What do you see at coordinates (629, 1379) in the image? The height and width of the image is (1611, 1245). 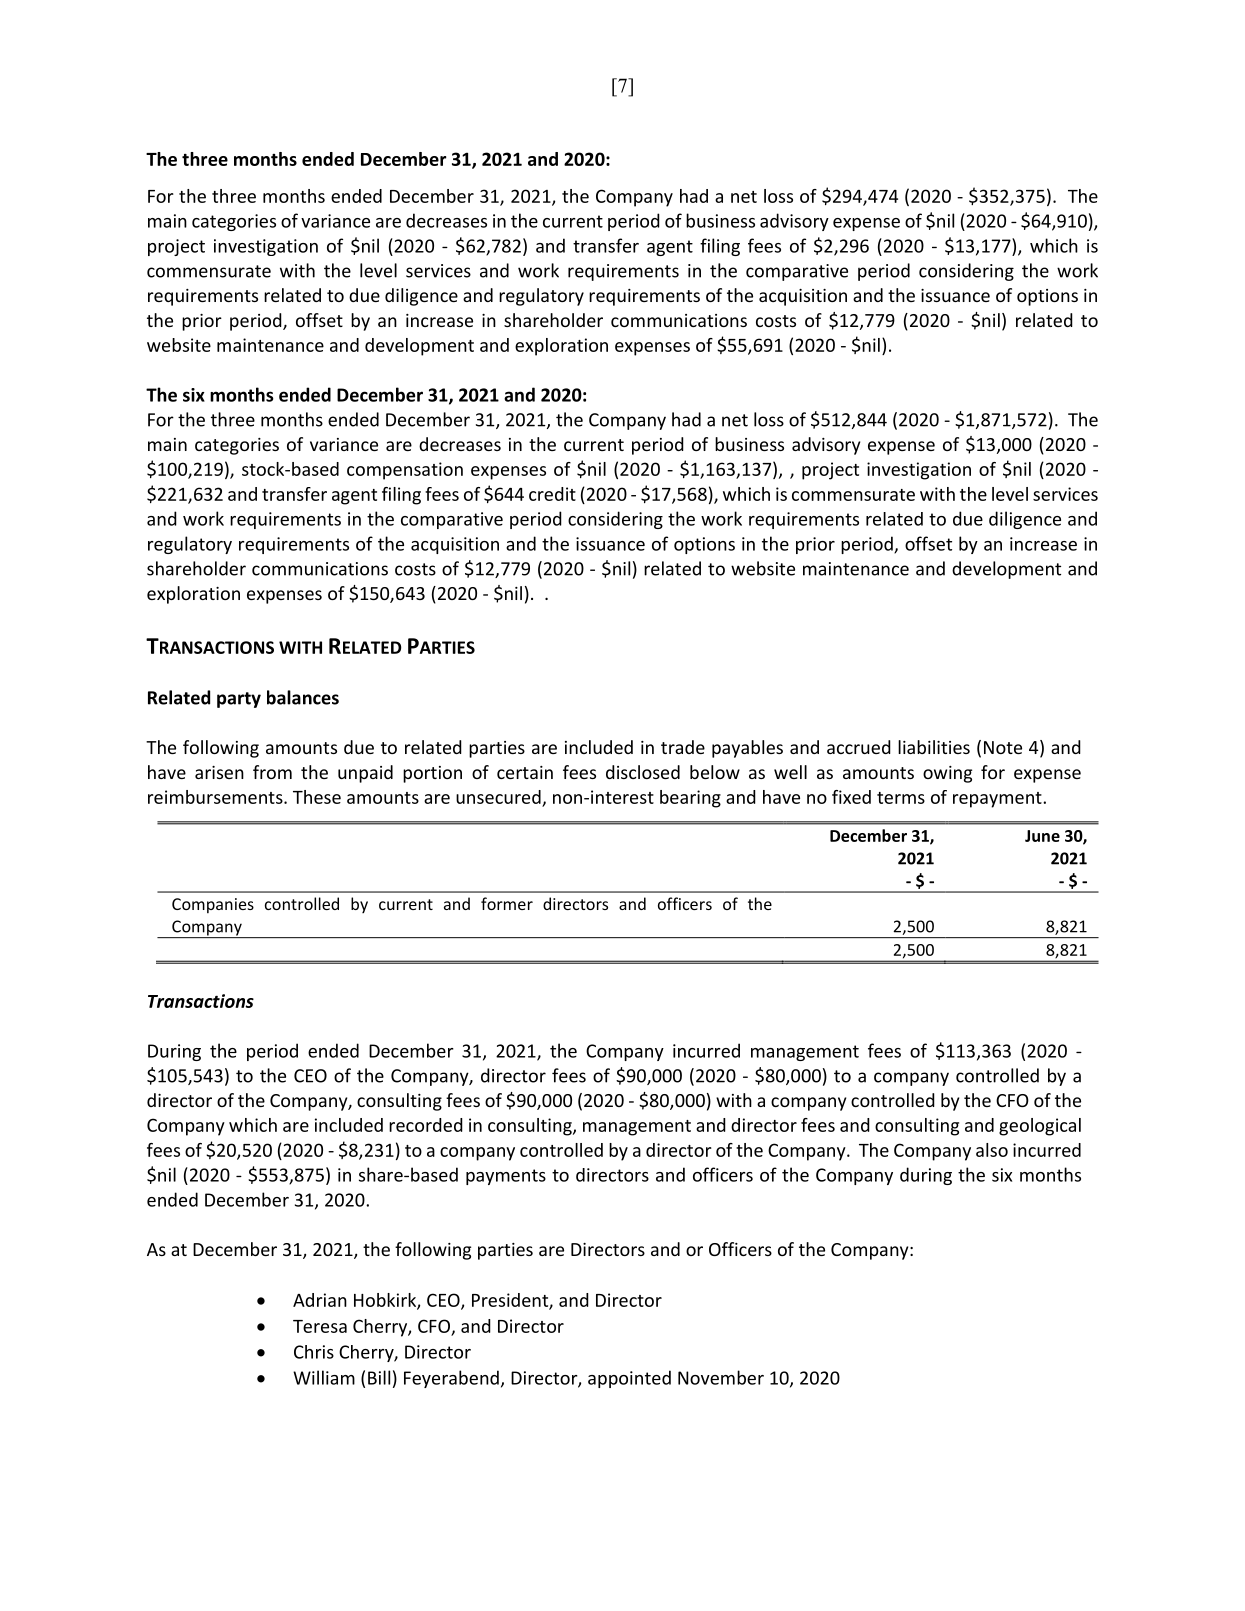 I see `appointed` at bounding box center [629, 1379].
